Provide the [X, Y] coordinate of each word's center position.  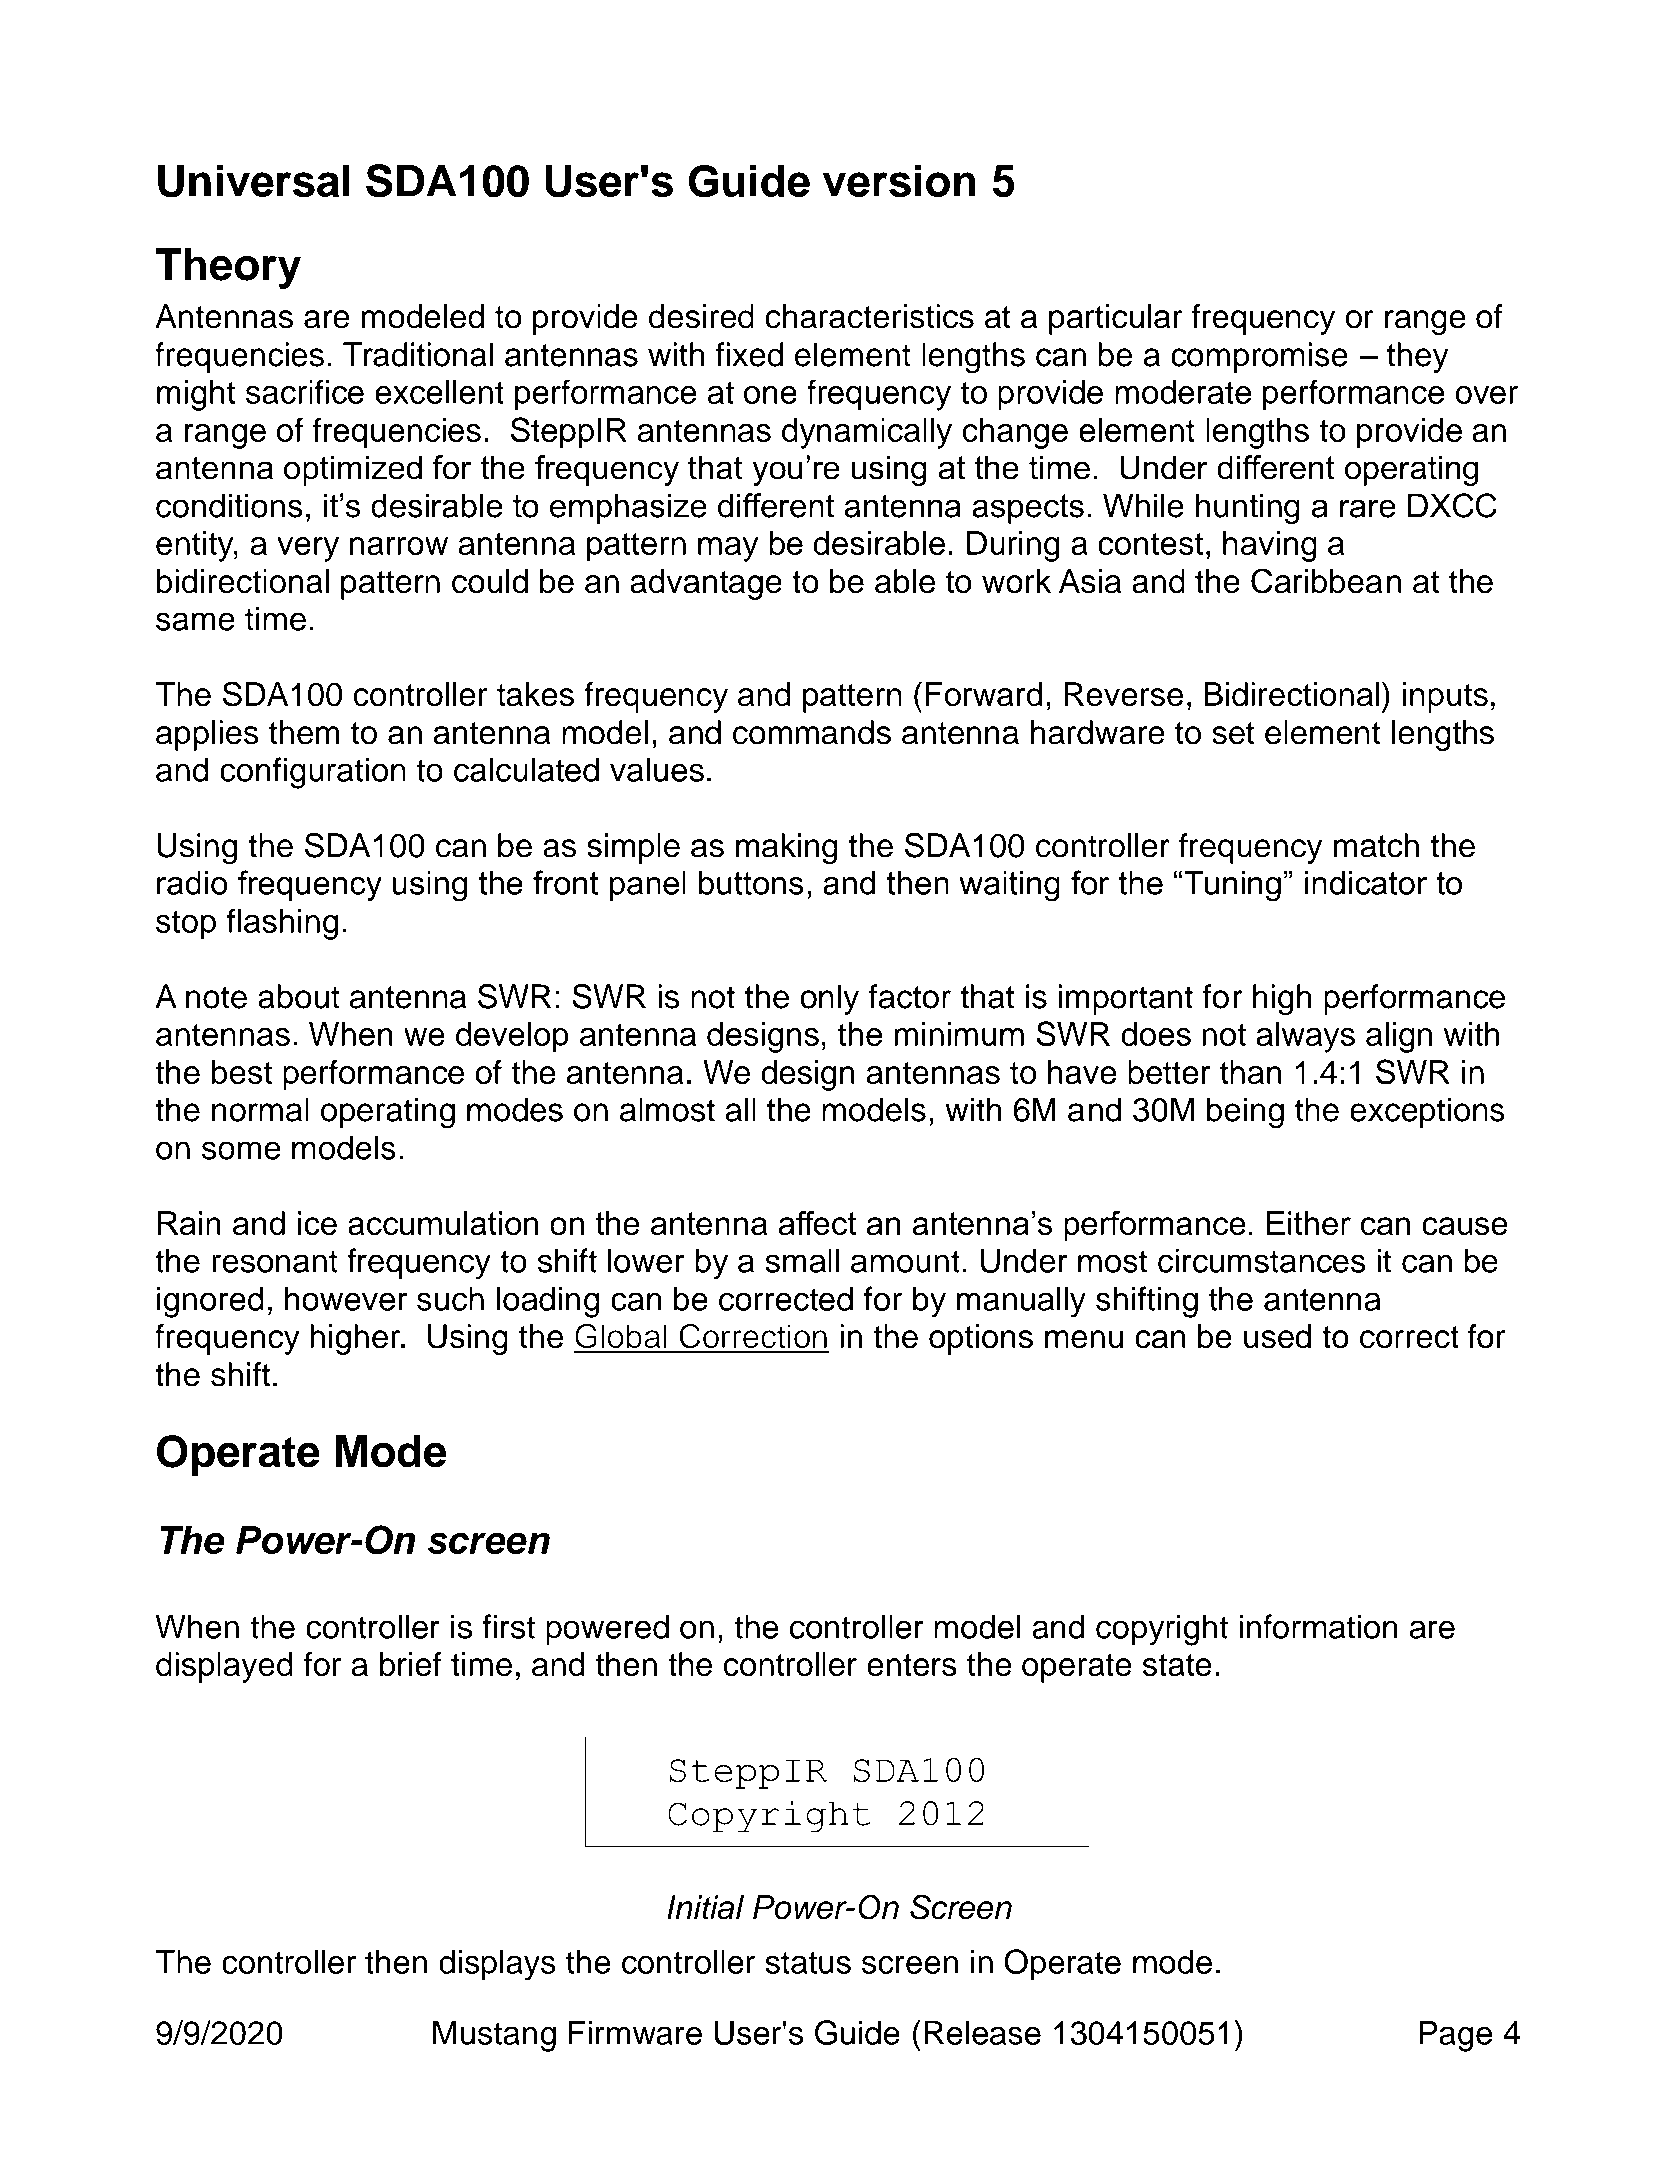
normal [260, 1109]
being [1245, 1113]
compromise [1259, 357]
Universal [254, 181]
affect [817, 1223]
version [899, 180]
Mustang [494, 2036]
